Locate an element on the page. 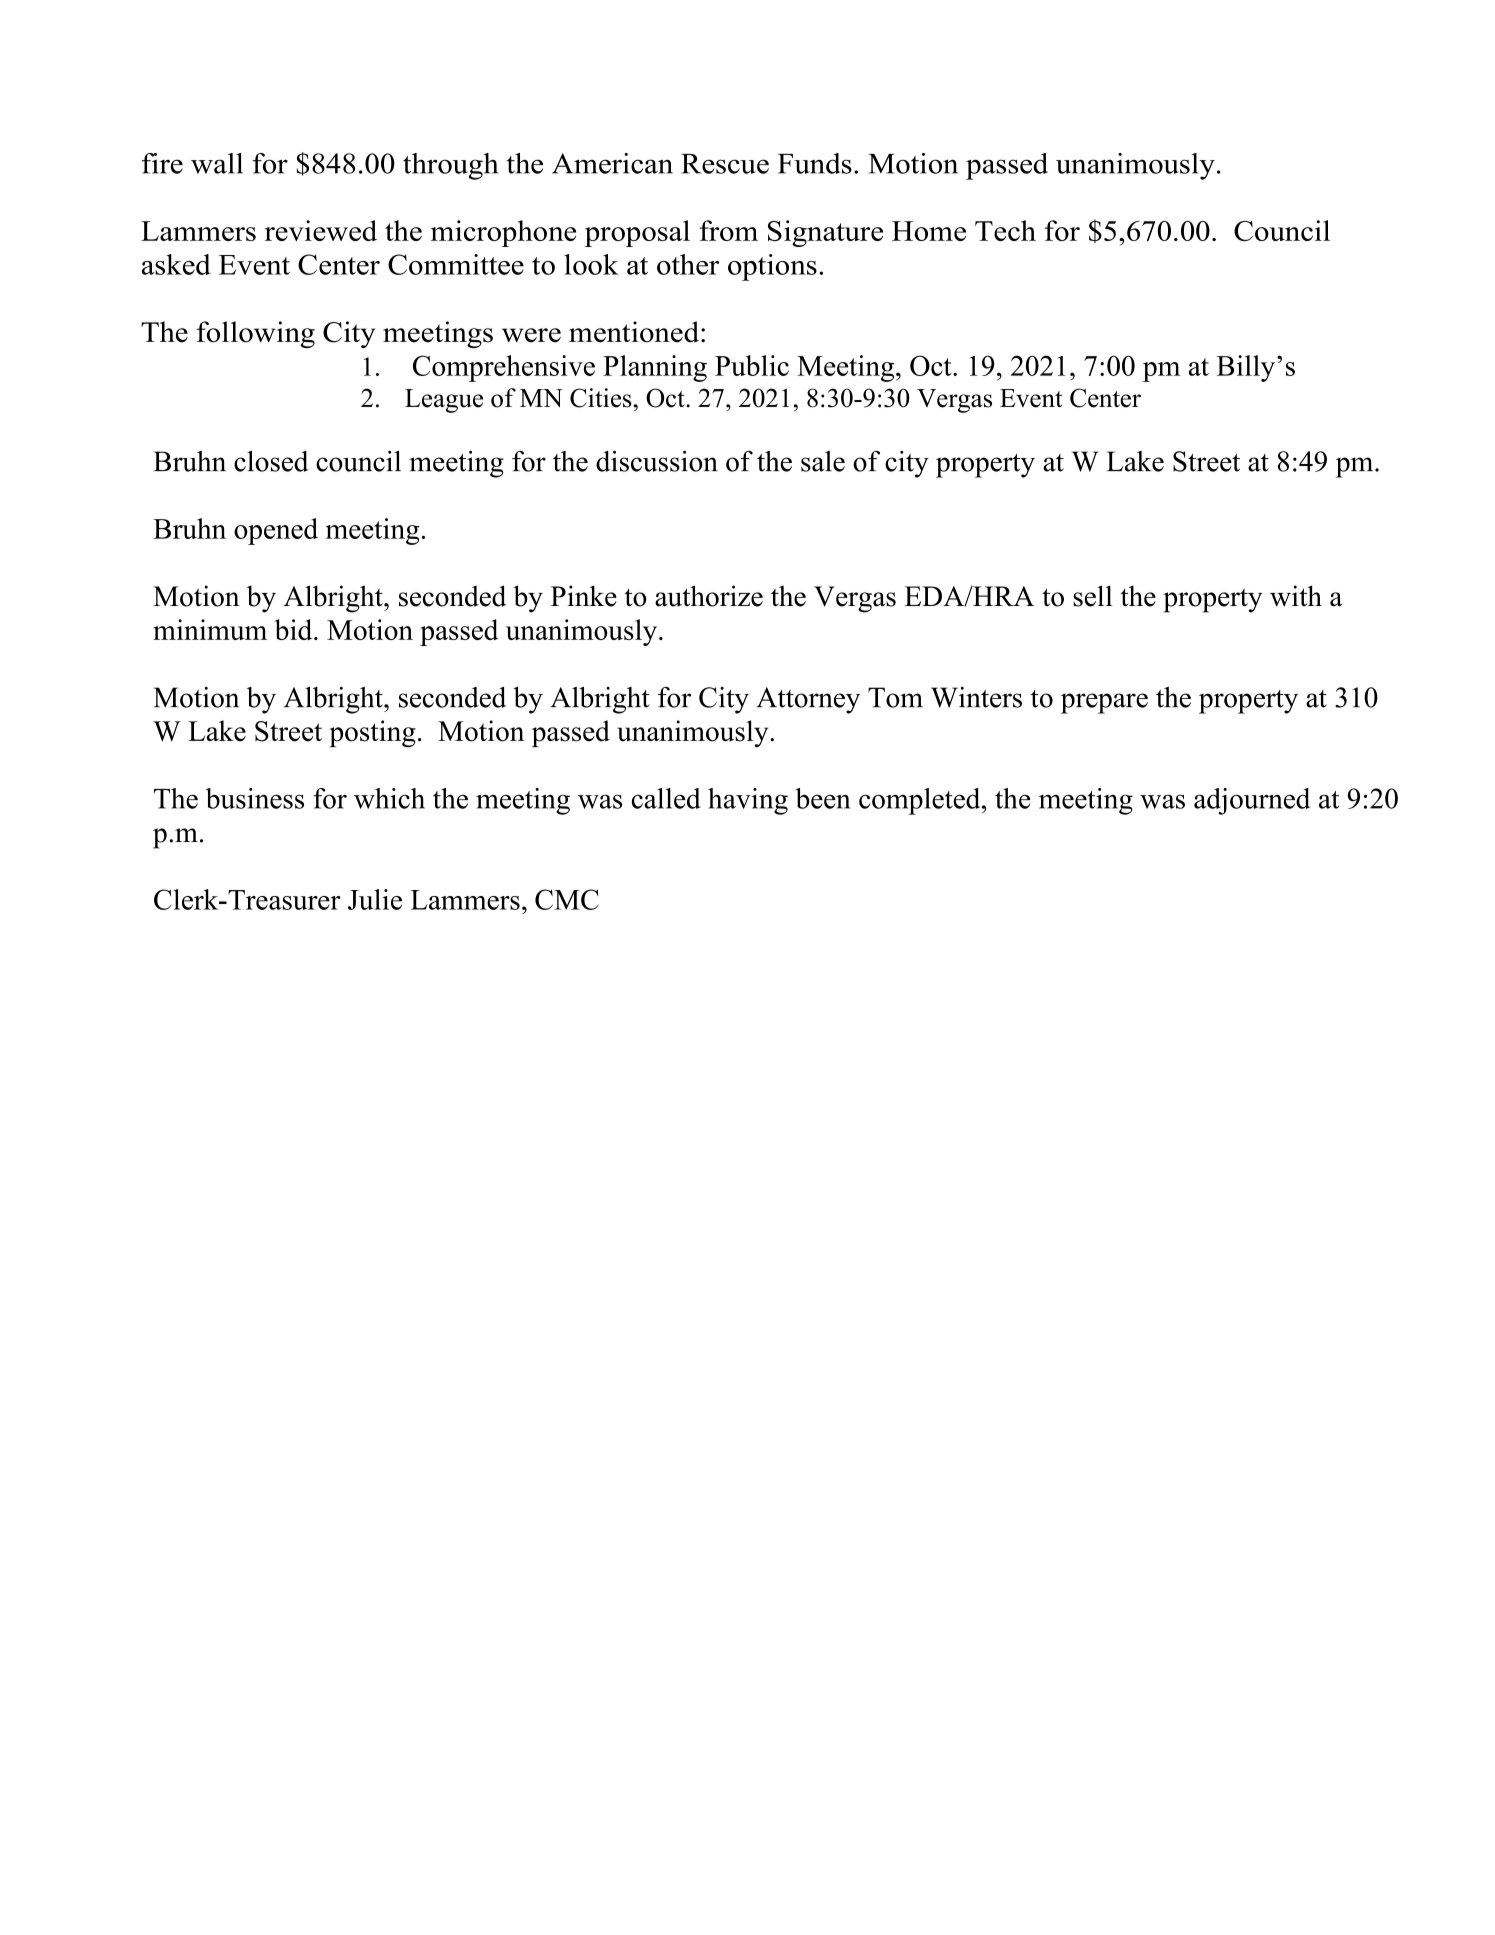  following is located at coordinates (255, 334).
